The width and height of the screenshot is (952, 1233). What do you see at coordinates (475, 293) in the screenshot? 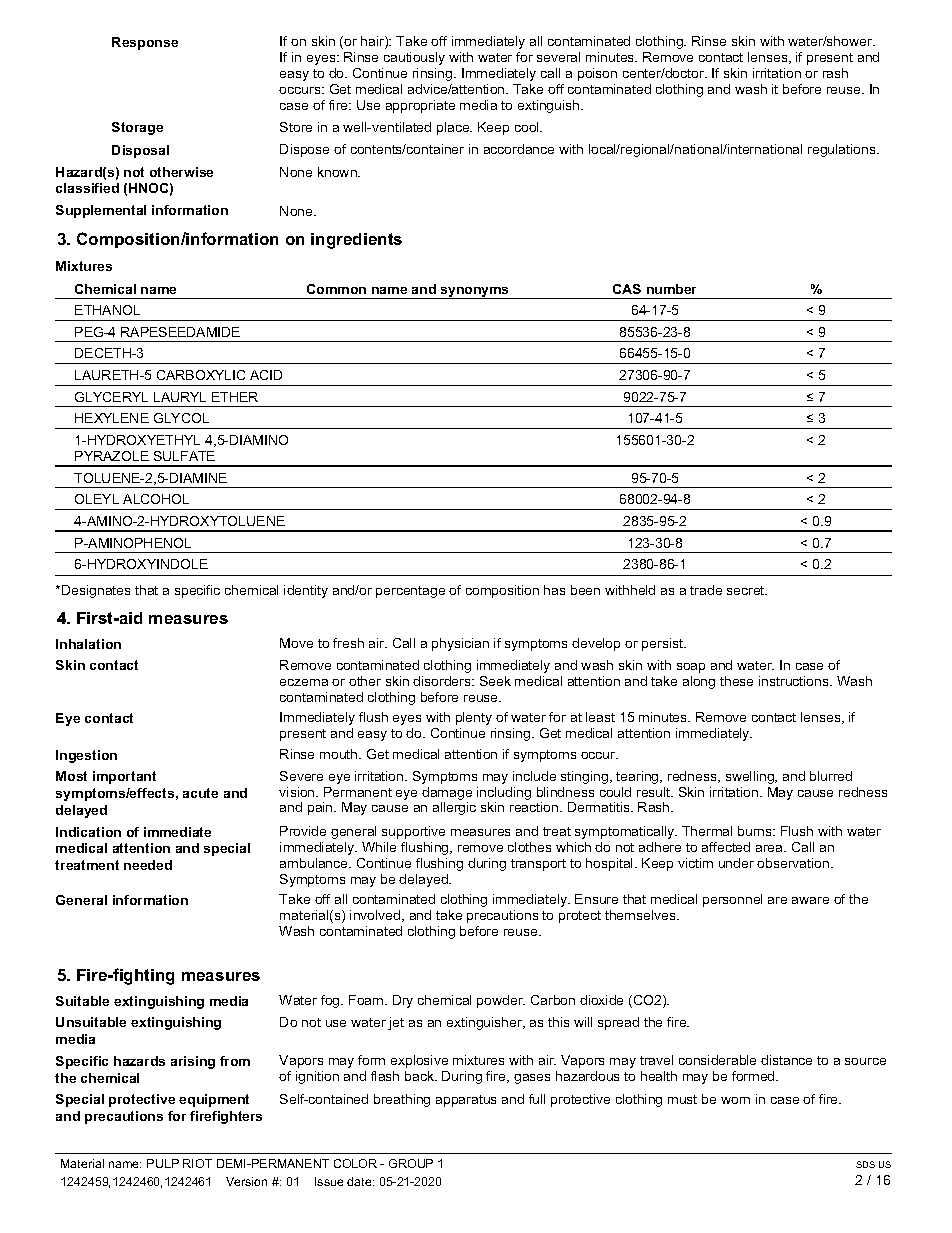
I see `synonyms` at bounding box center [475, 293].
